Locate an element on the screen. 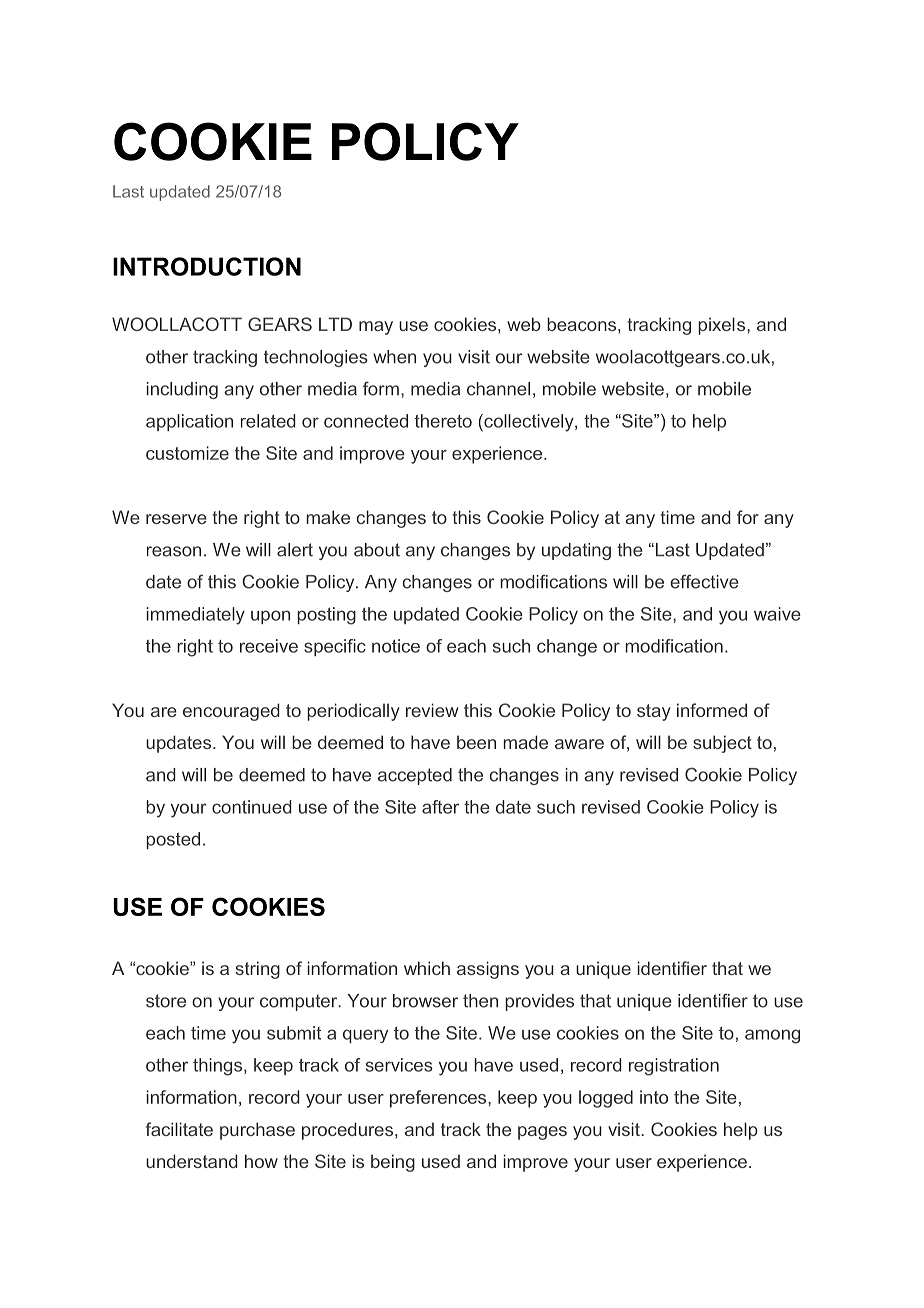  subject is located at coordinates (722, 744).
